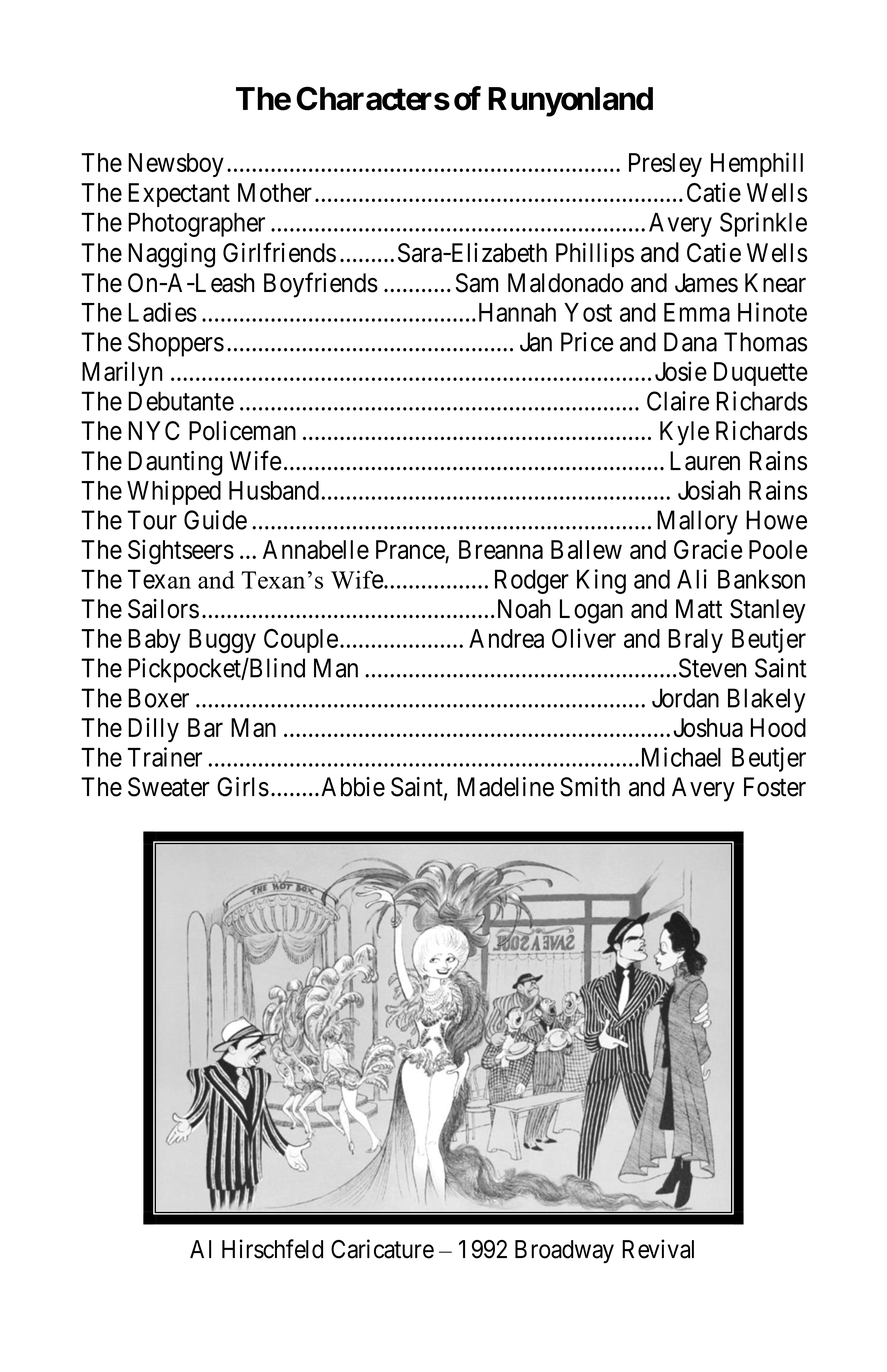 This page has height=1372, width=887. What do you see at coordinates (169, 787) in the page?
I see `Sweater` at bounding box center [169, 787].
